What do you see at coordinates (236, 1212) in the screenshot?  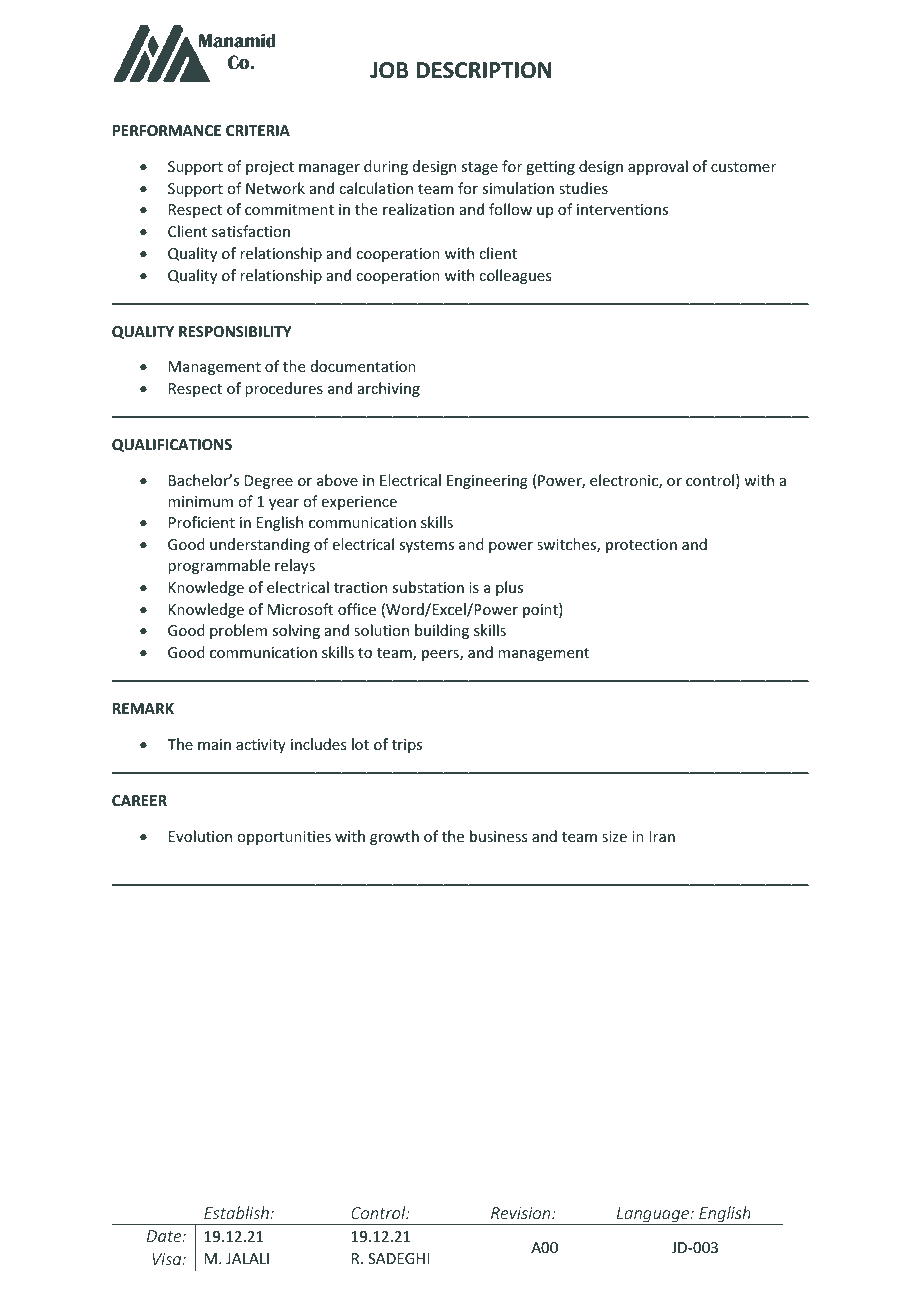 I see `Establish` at bounding box center [236, 1212].
